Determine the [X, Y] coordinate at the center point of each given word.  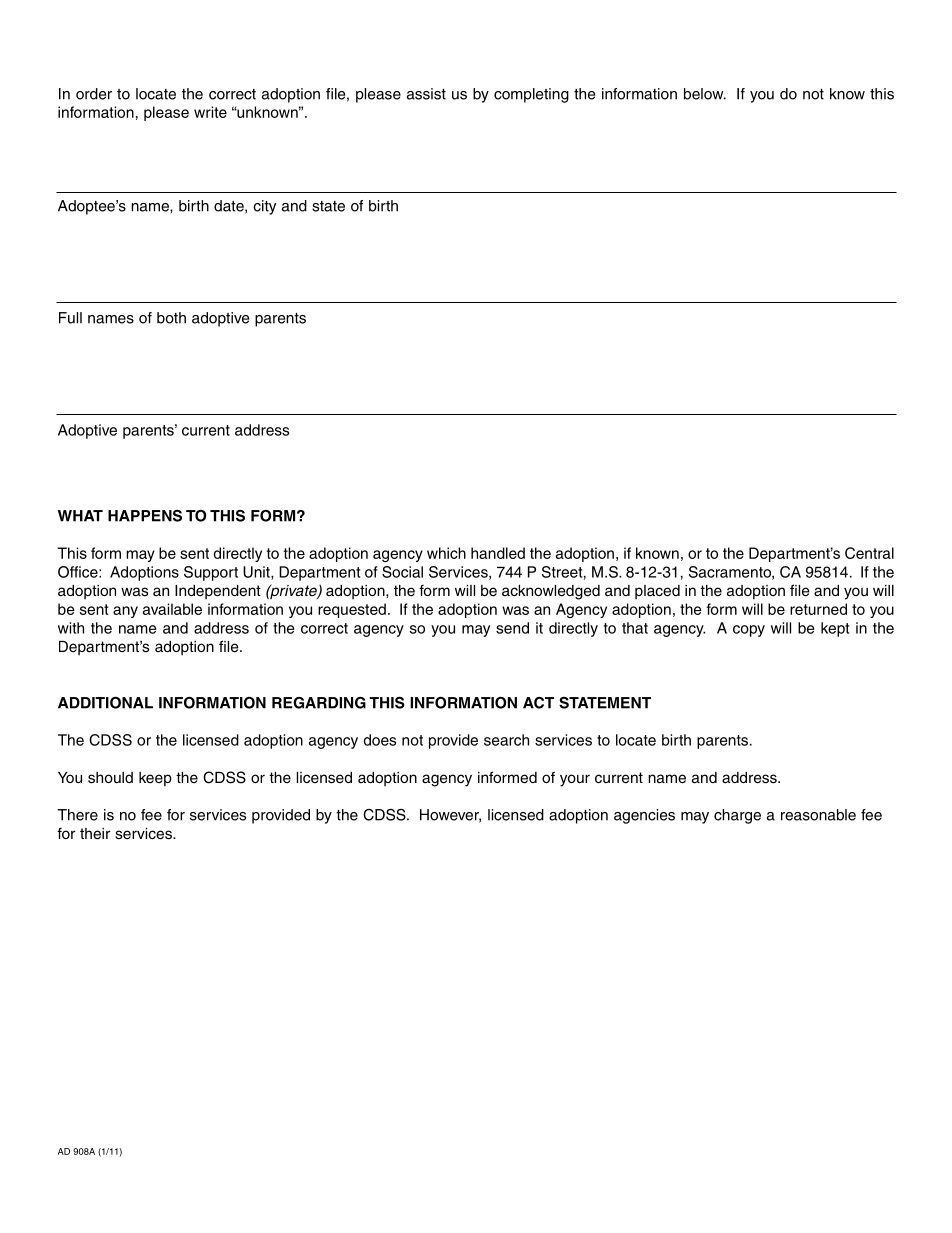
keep [155, 779]
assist [426, 94]
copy [749, 631]
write [210, 112]
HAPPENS [145, 516]
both [171, 318]
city [264, 207]
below [705, 94]
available [172, 609]
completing [531, 95]
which [446, 553]
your [575, 780]
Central [869, 553]
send [512, 628]
